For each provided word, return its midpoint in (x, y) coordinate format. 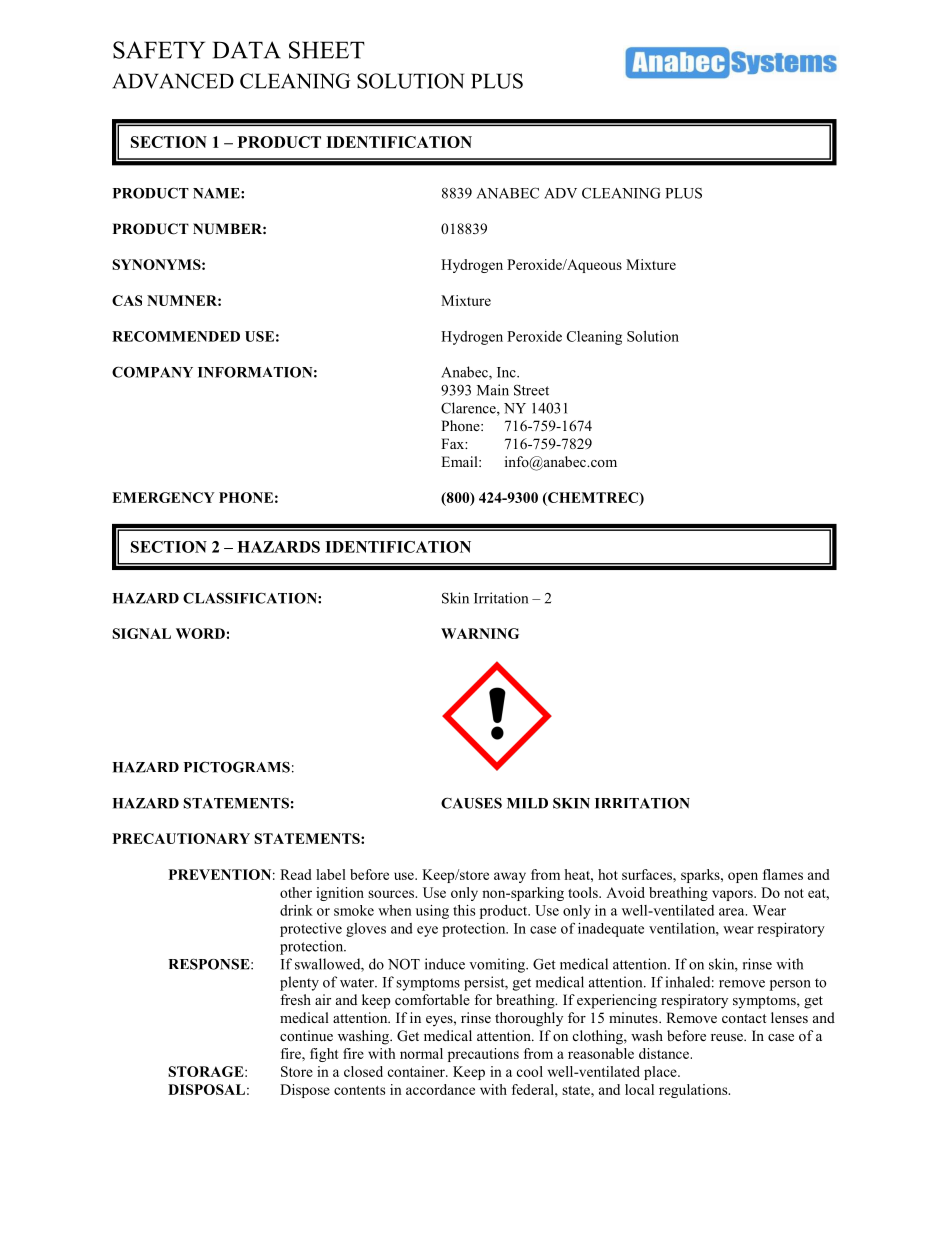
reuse (728, 1037)
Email (460, 461)
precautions (483, 1055)
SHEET (327, 50)
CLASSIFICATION (251, 598)
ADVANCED (173, 81)
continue (306, 1035)
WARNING (480, 633)
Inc (507, 372)
